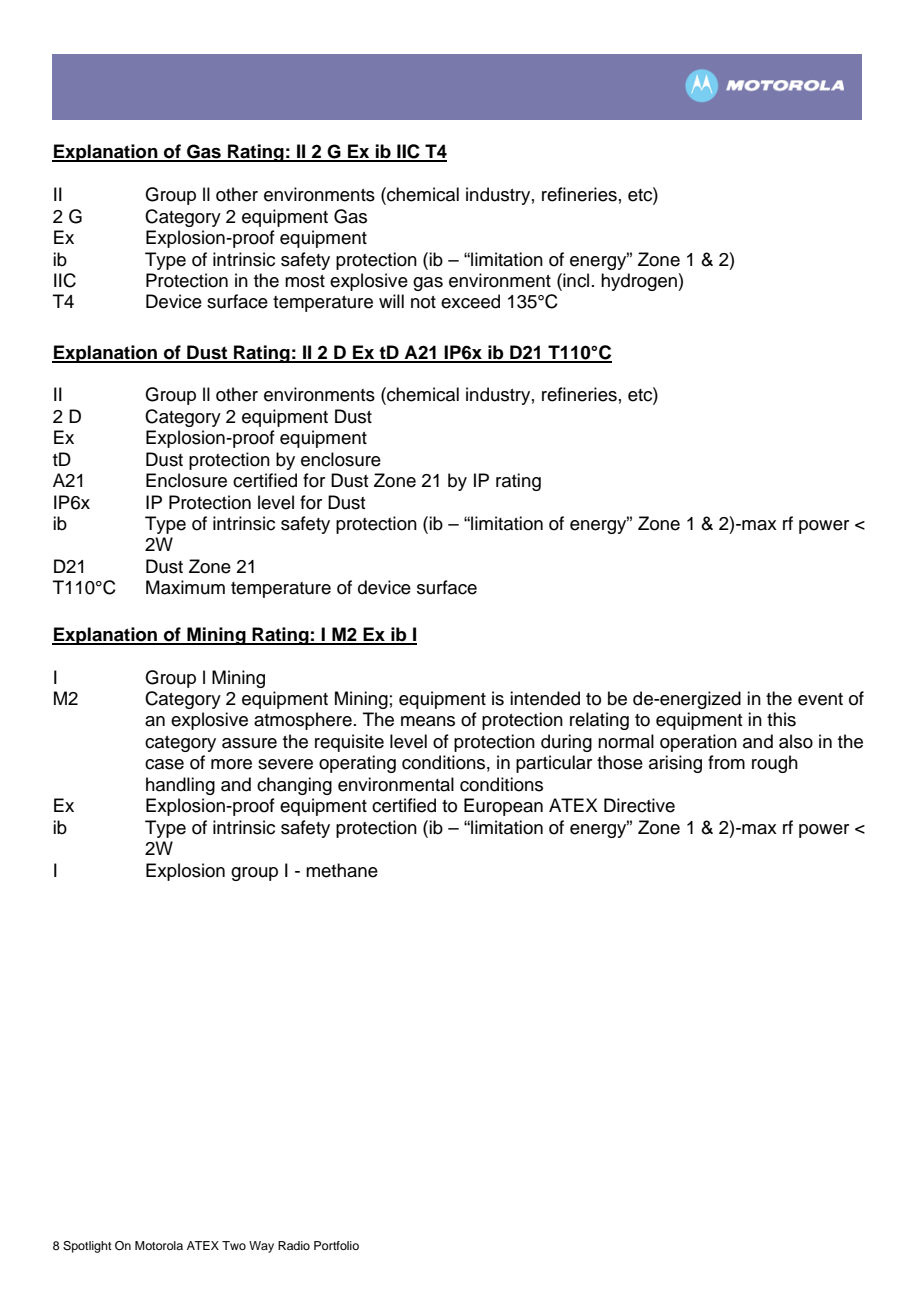  Describe the element at coordinates (294, 1245) in the page. I see `Radio` at that location.
